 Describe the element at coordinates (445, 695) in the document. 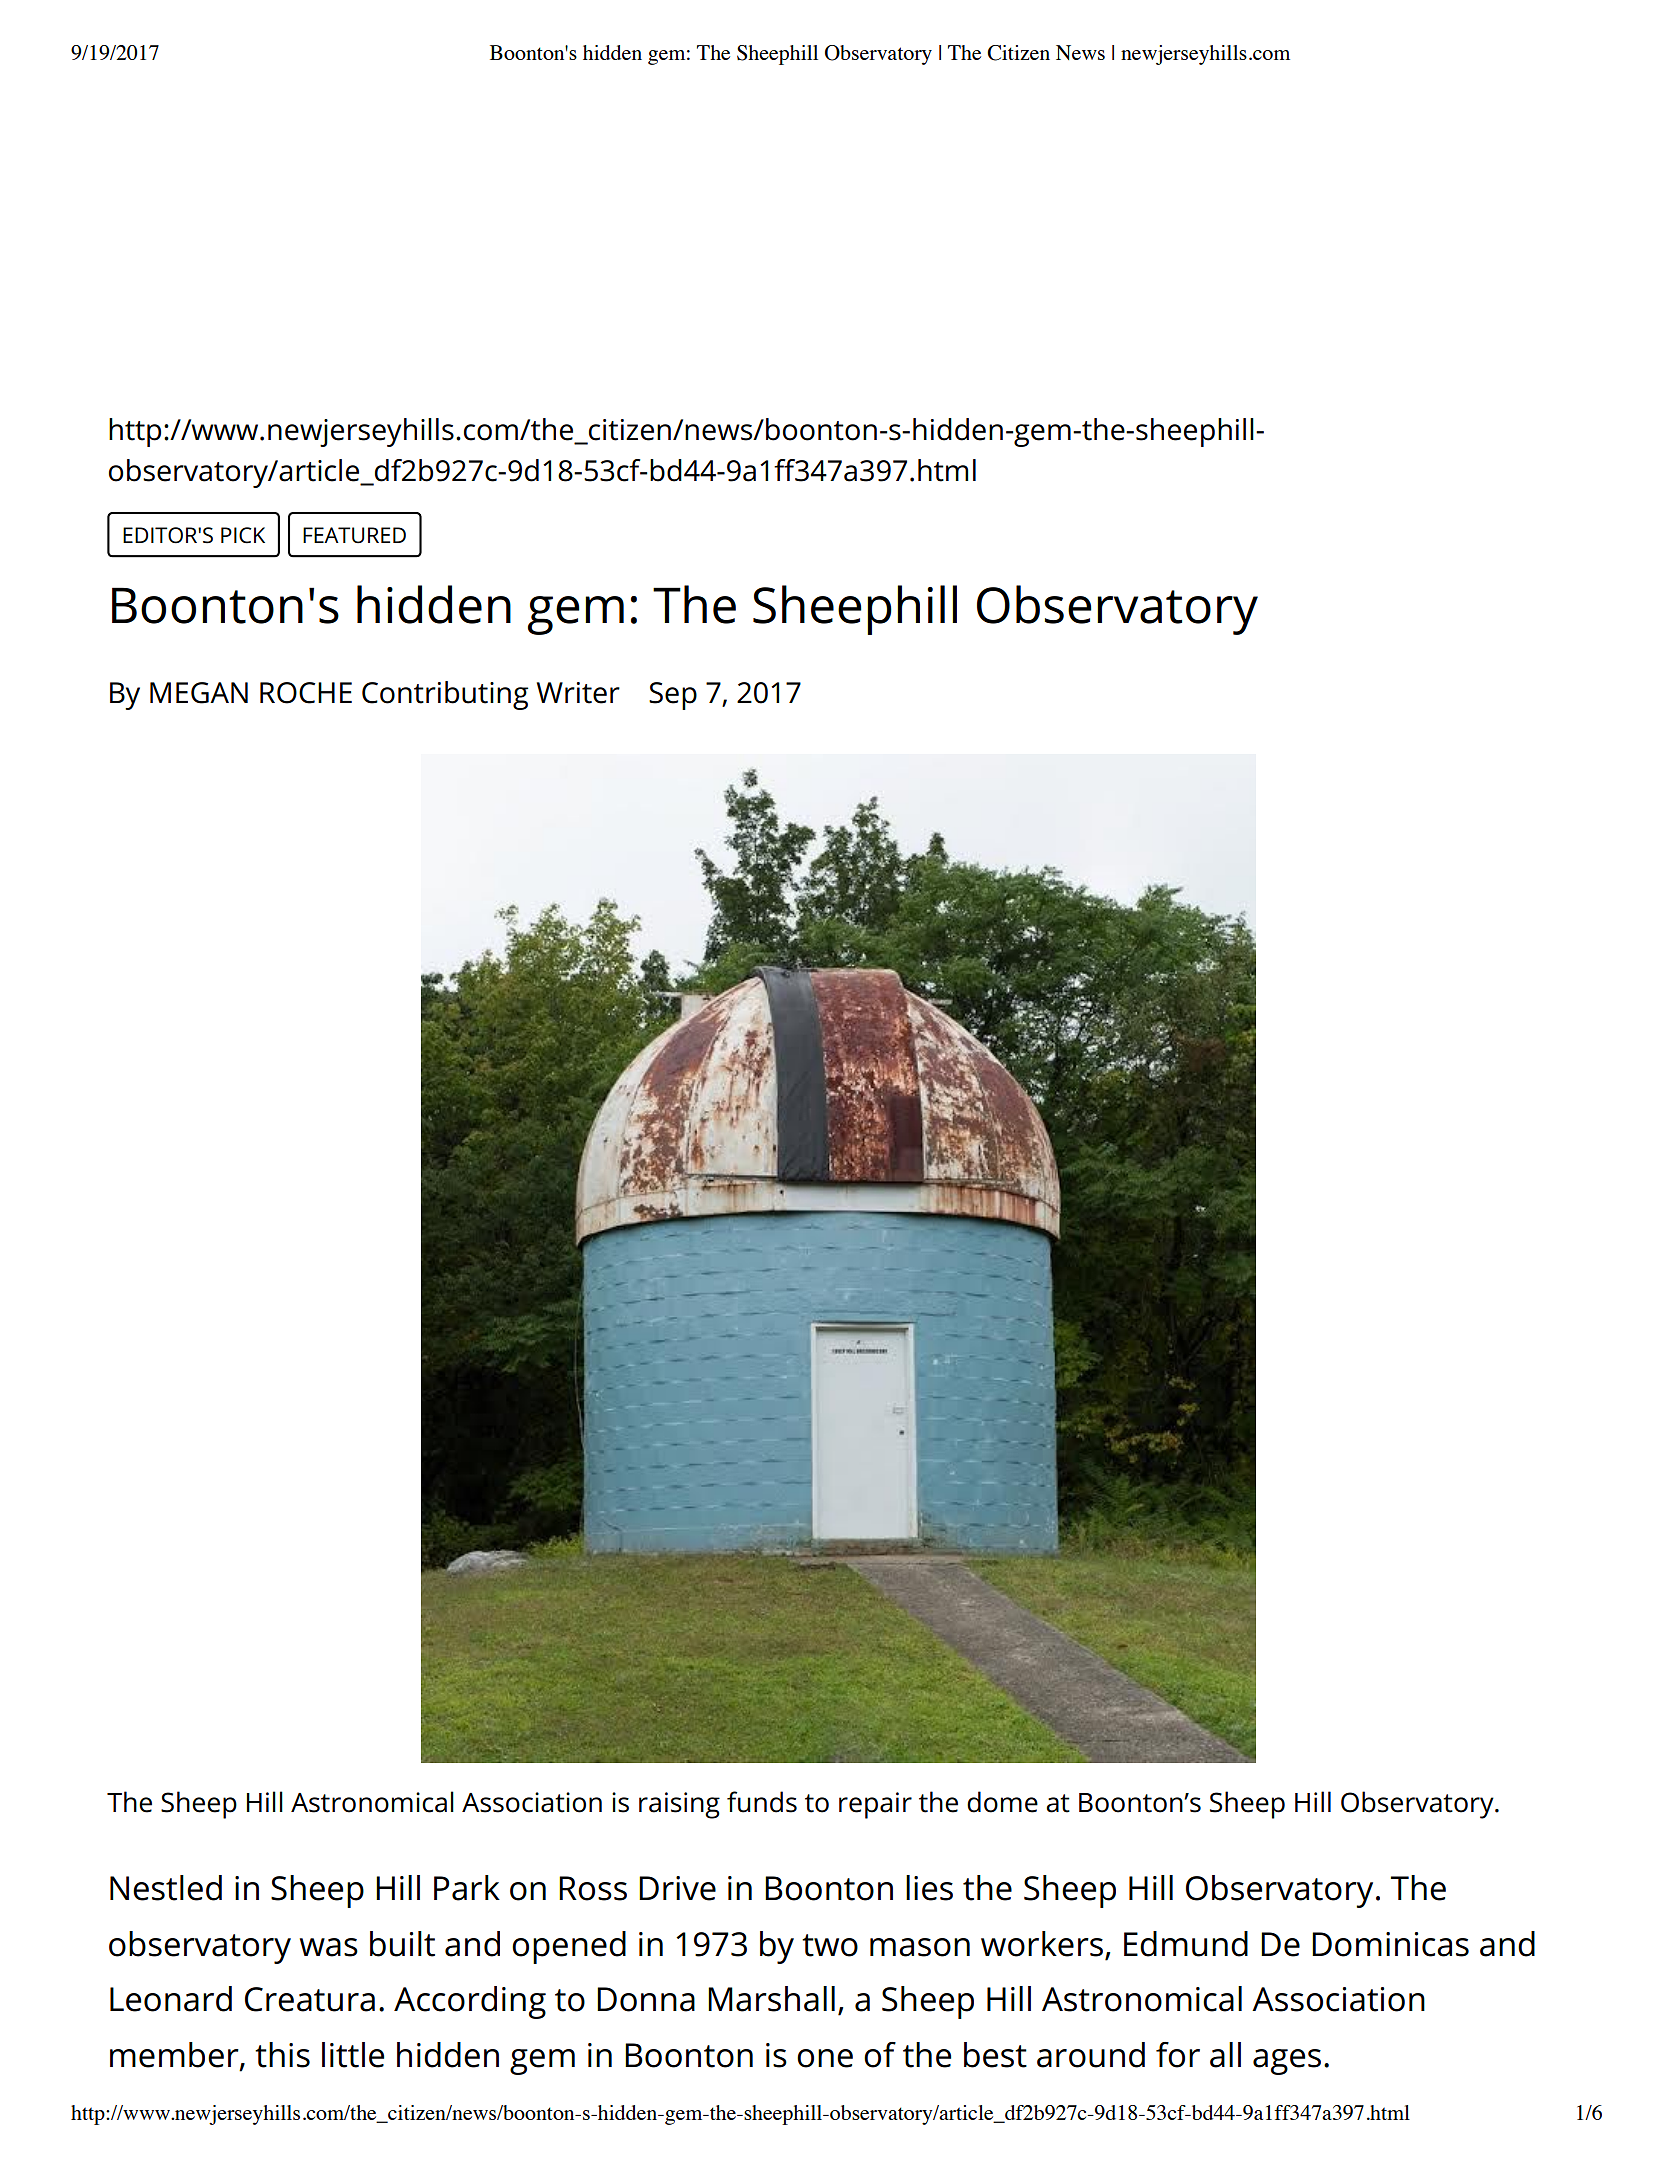

I see `Contributing` at that location.
